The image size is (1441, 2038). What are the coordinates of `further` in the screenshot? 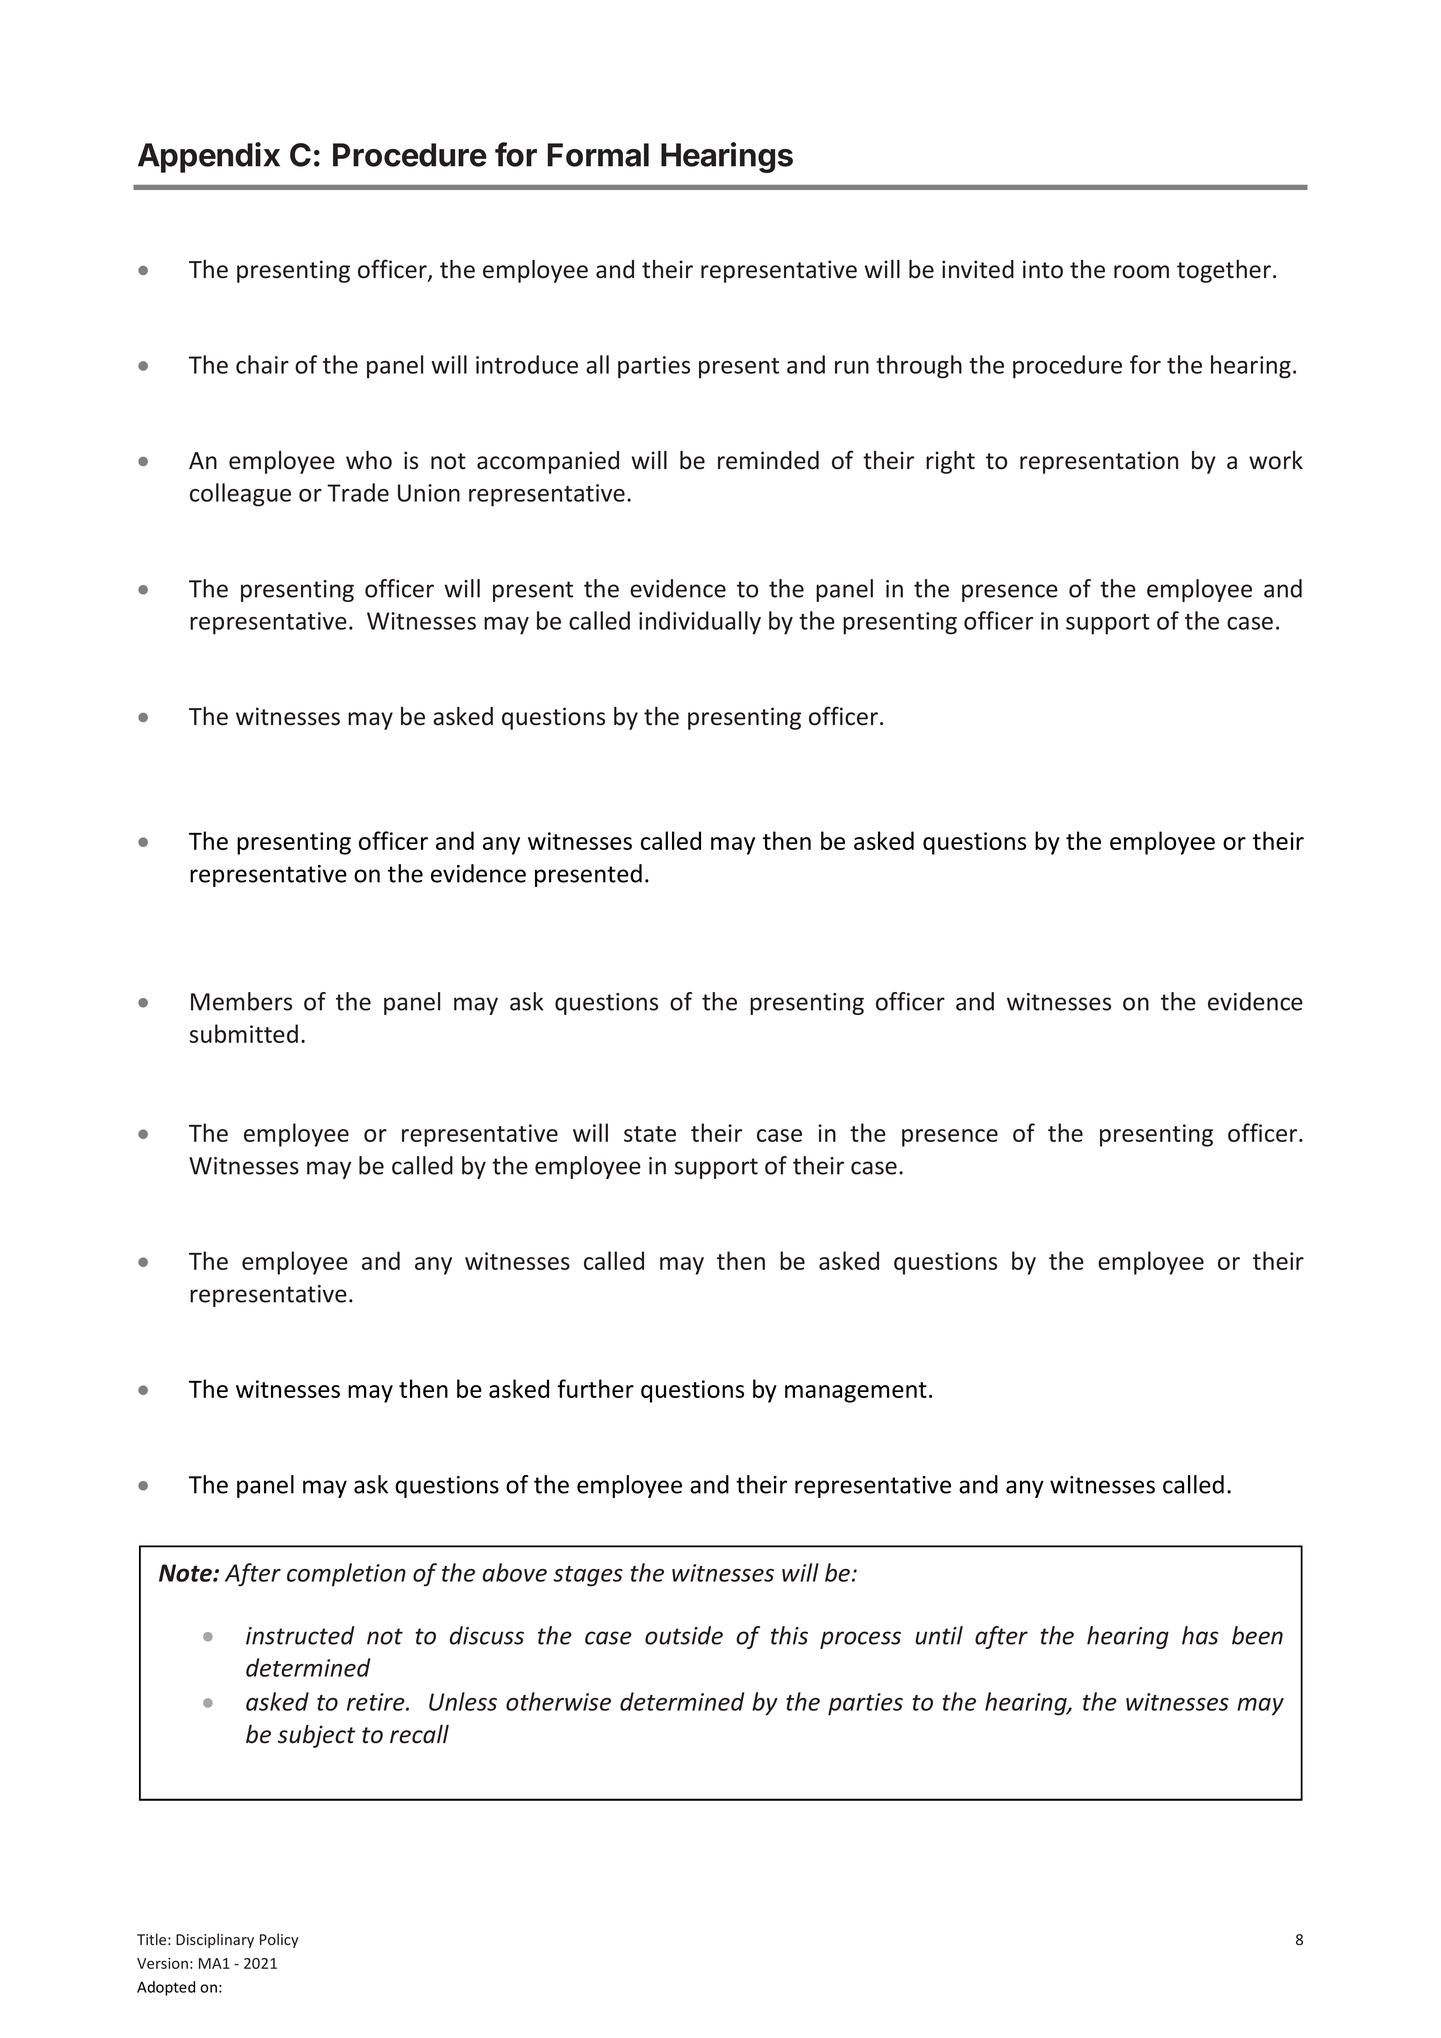 It's located at (595, 1388).
